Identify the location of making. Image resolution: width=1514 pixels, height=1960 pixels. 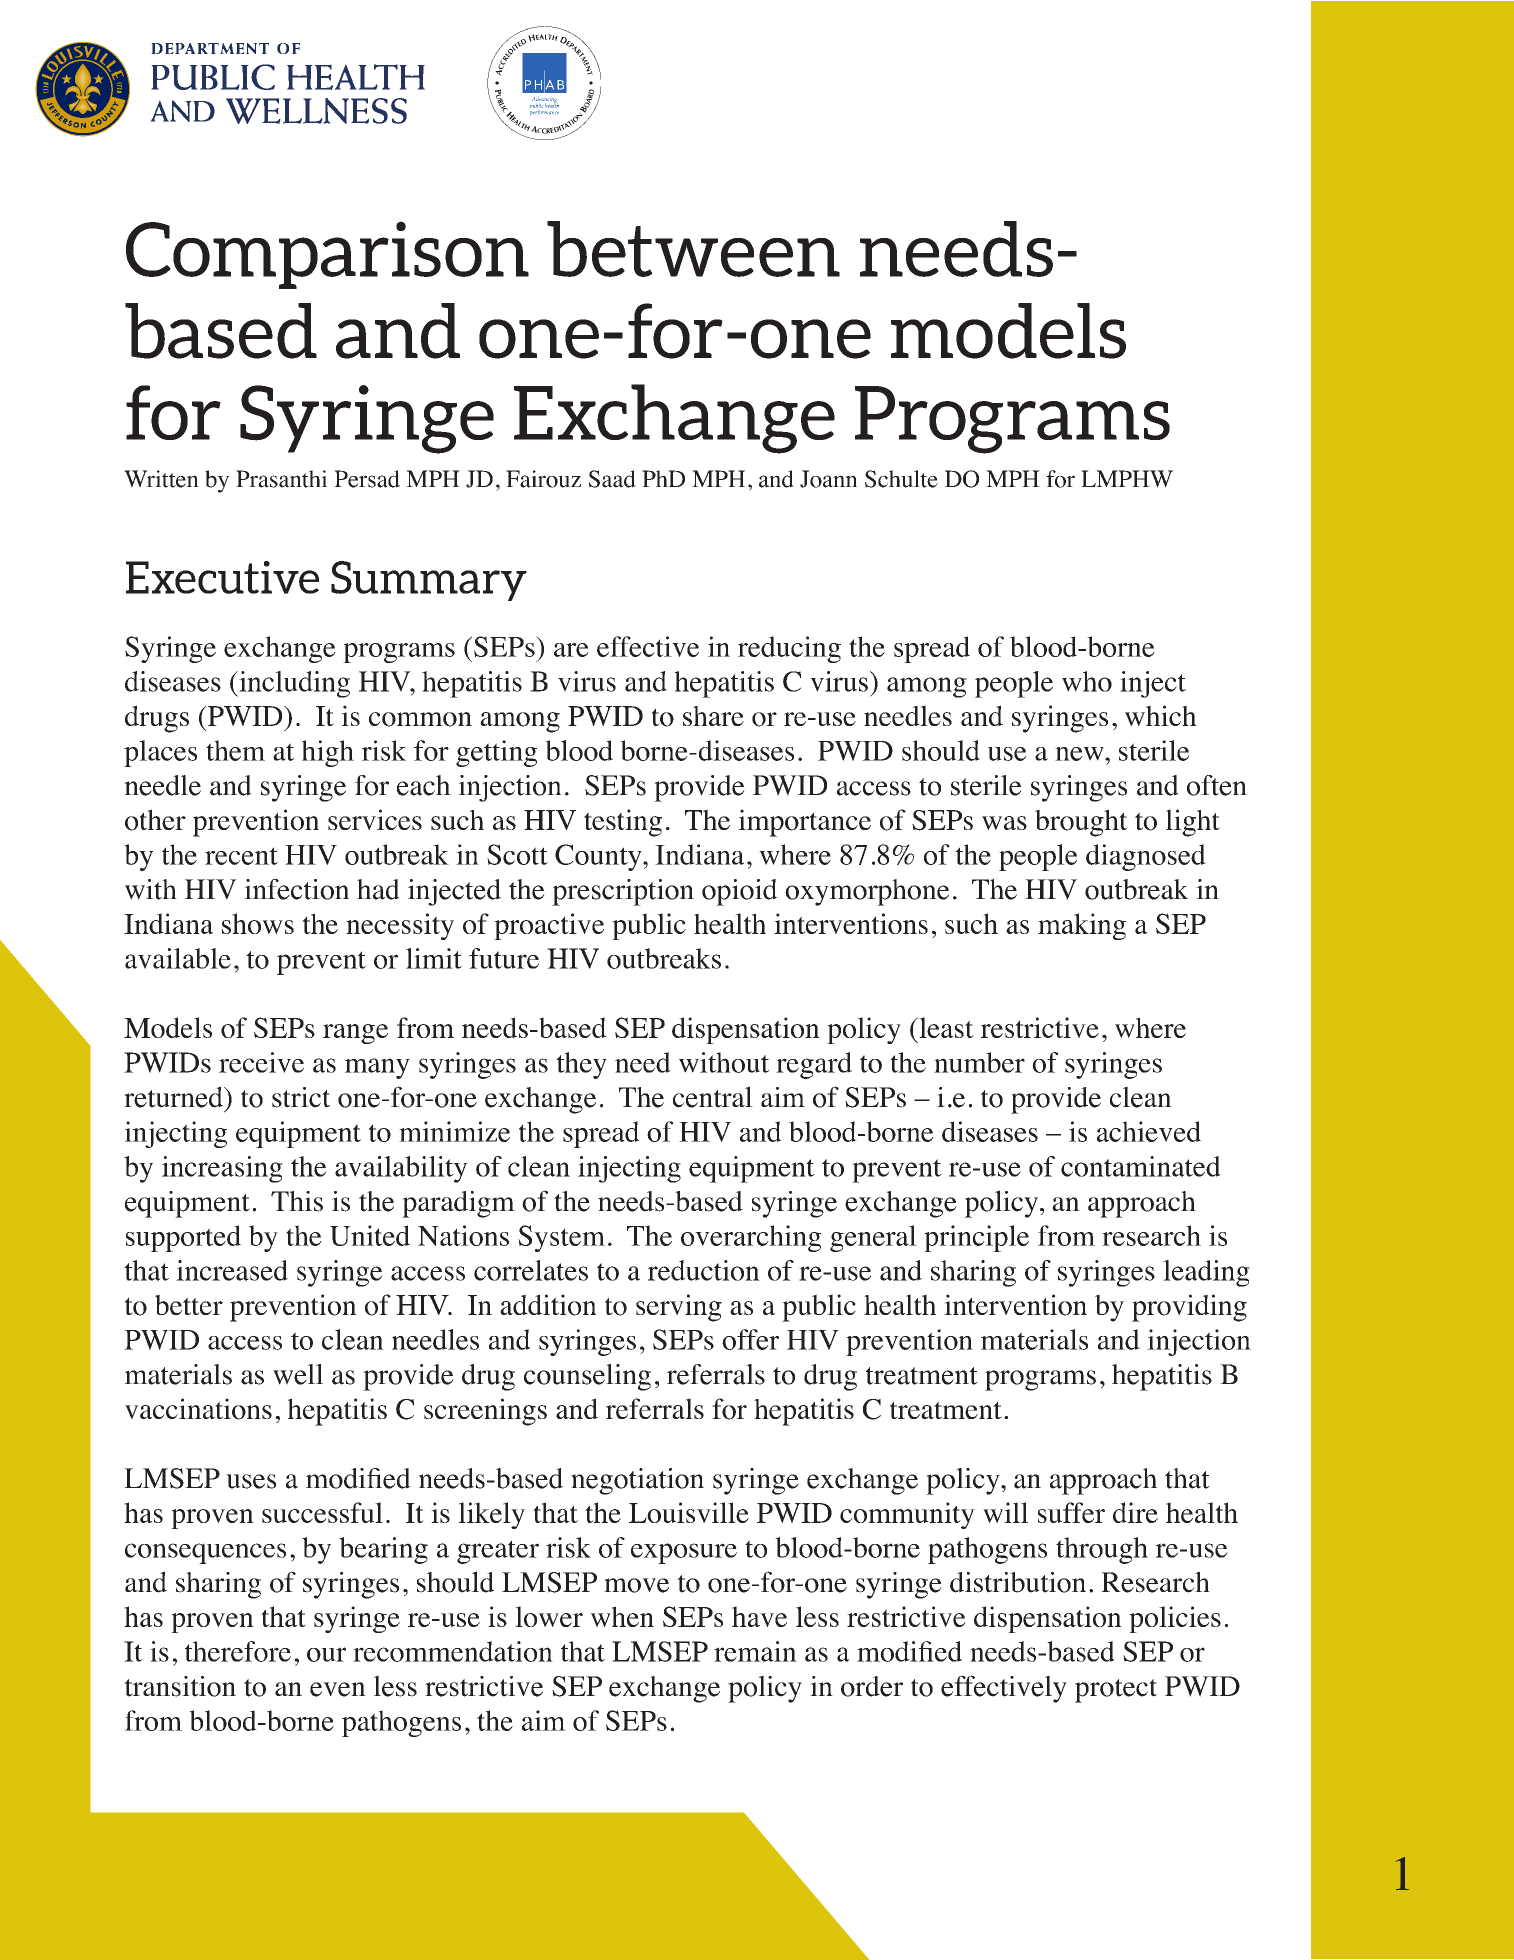
(1082, 926).
